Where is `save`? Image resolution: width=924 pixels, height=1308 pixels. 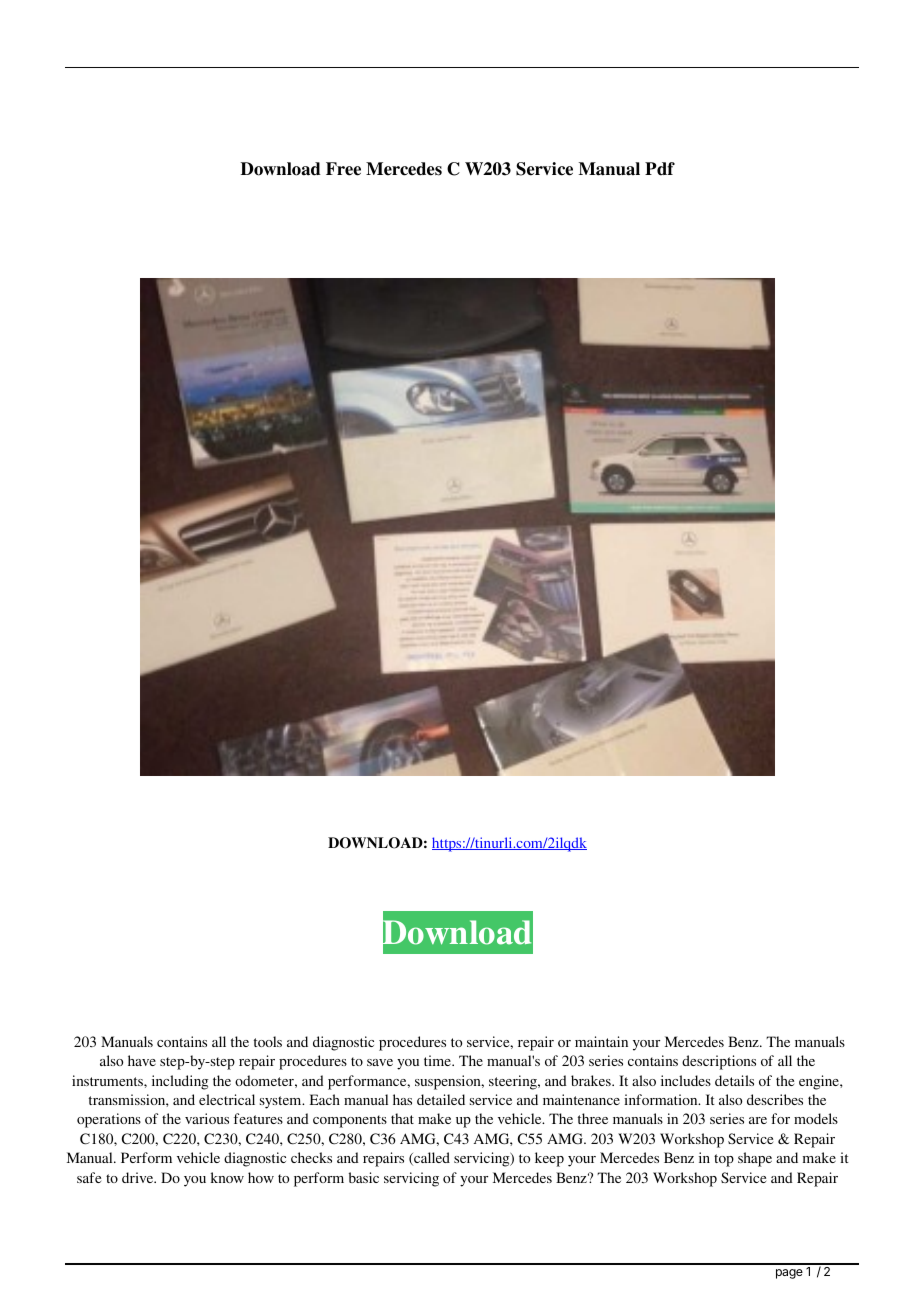 save is located at coordinates (380, 1062).
